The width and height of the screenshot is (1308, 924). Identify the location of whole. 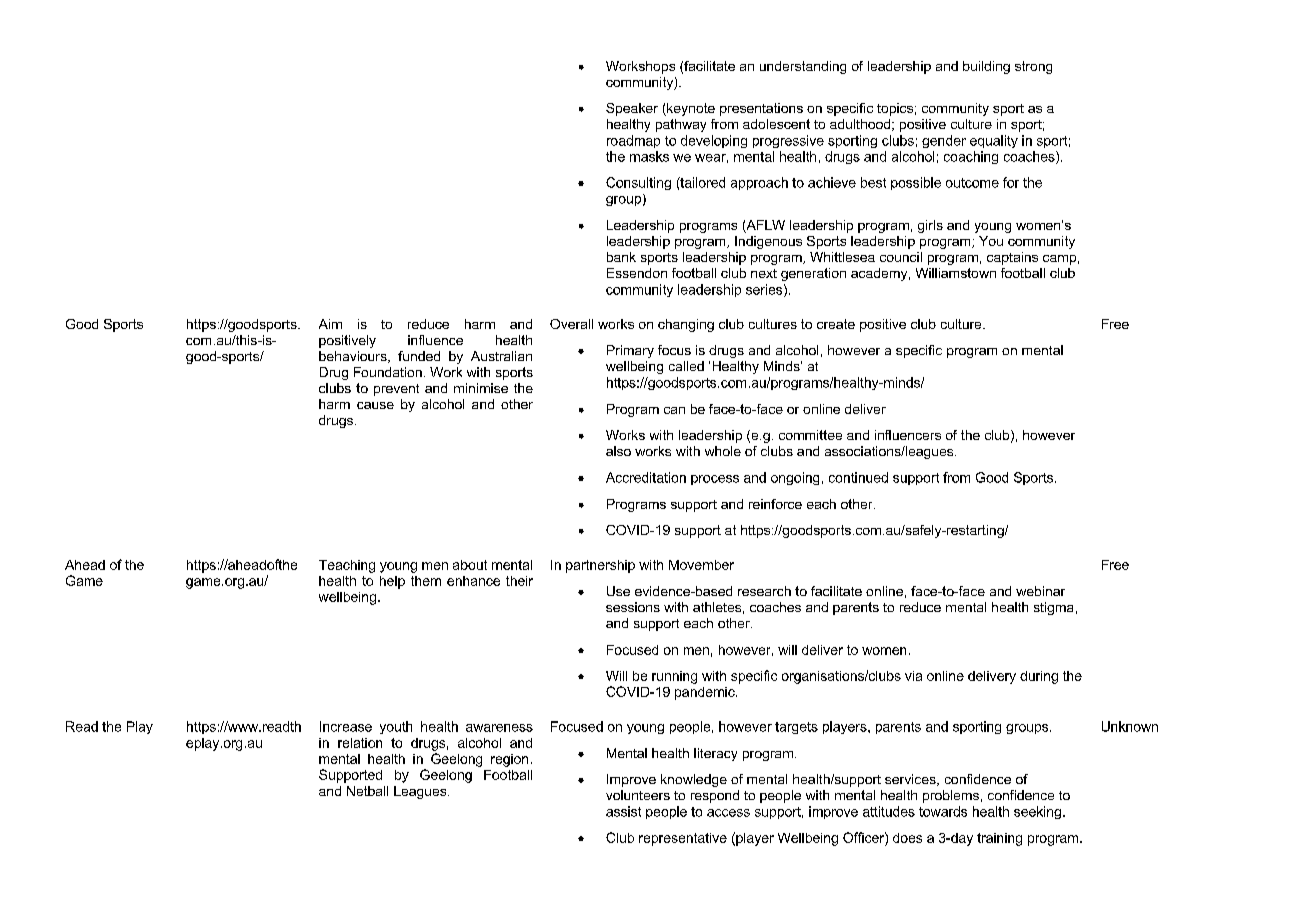
(723, 451).
